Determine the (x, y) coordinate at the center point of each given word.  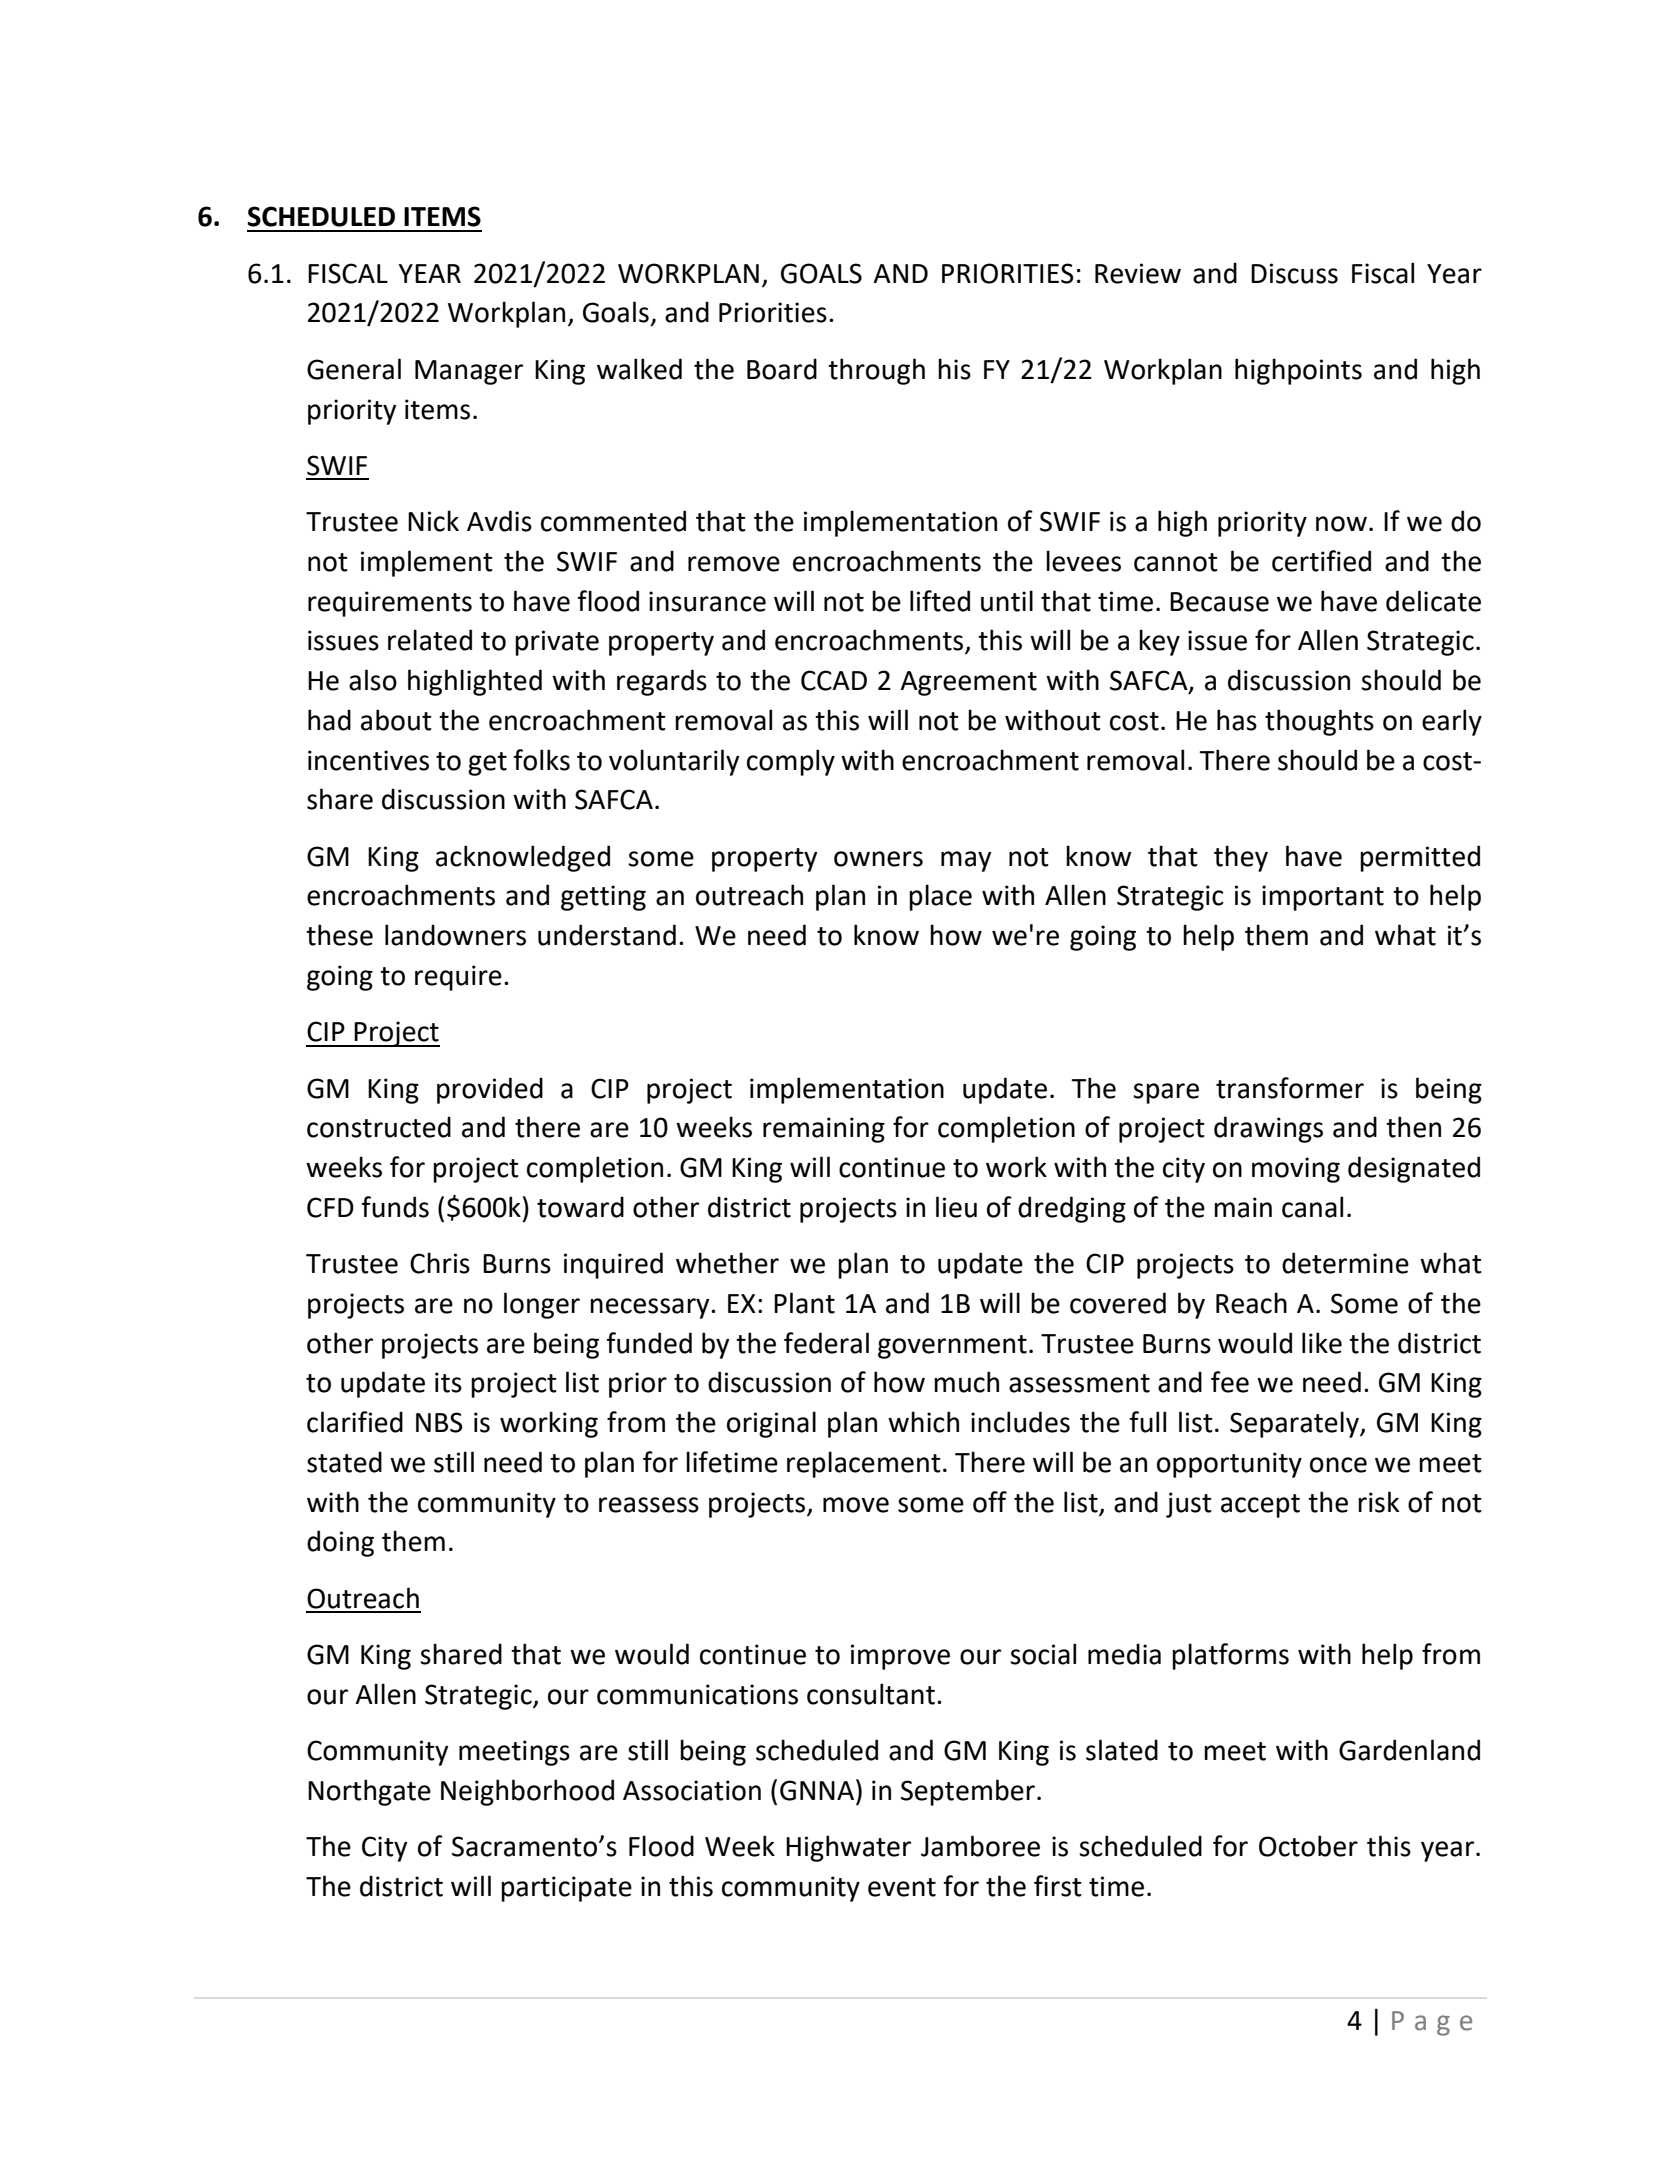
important (1323, 898)
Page (1432, 2023)
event (902, 1887)
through (876, 371)
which (923, 1422)
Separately (1295, 1424)
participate (566, 1889)
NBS (439, 1422)
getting (603, 898)
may (966, 861)
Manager (469, 372)
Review (1138, 273)
